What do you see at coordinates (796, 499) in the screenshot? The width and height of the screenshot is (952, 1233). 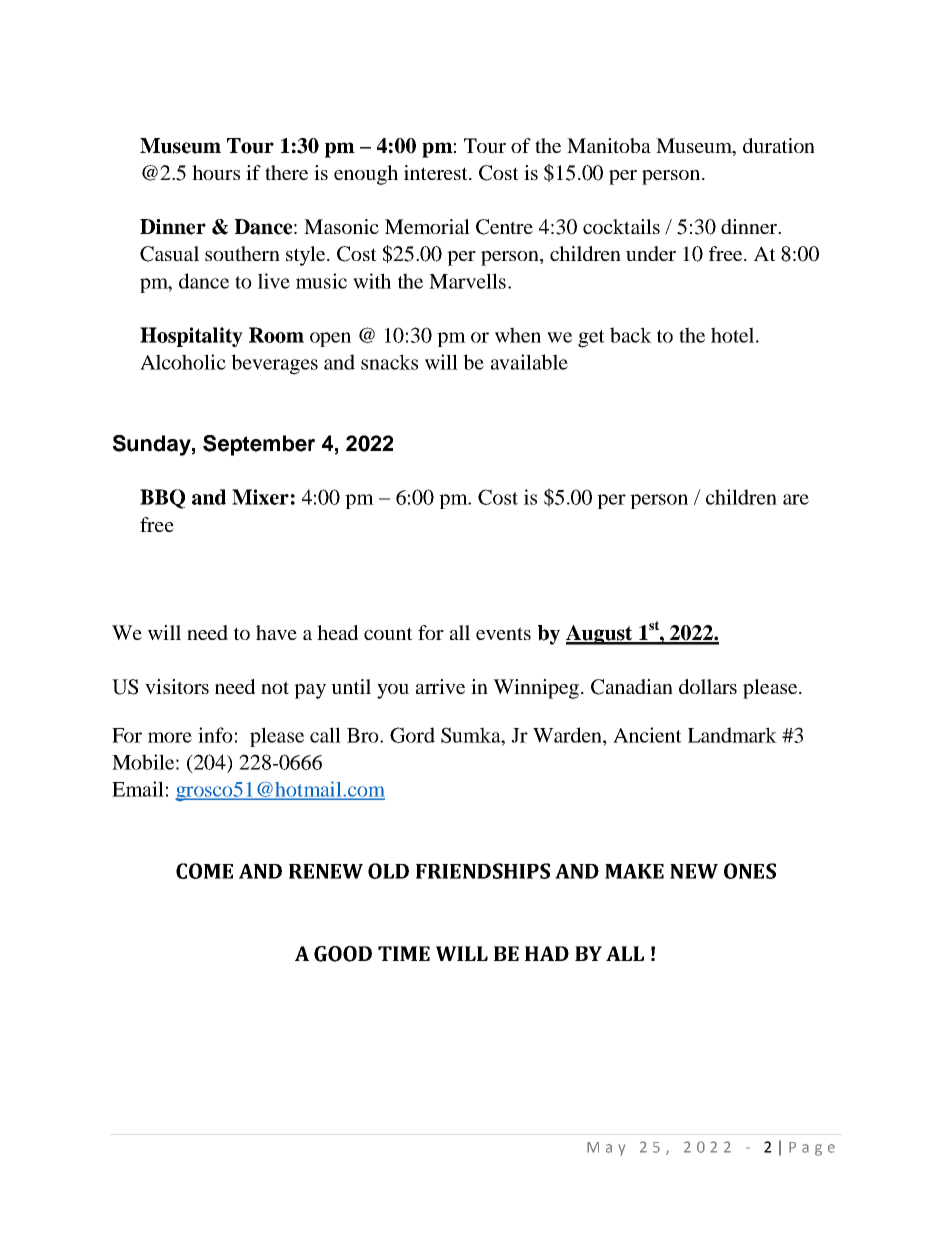 I see `are` at bounding box center [796, 499].
